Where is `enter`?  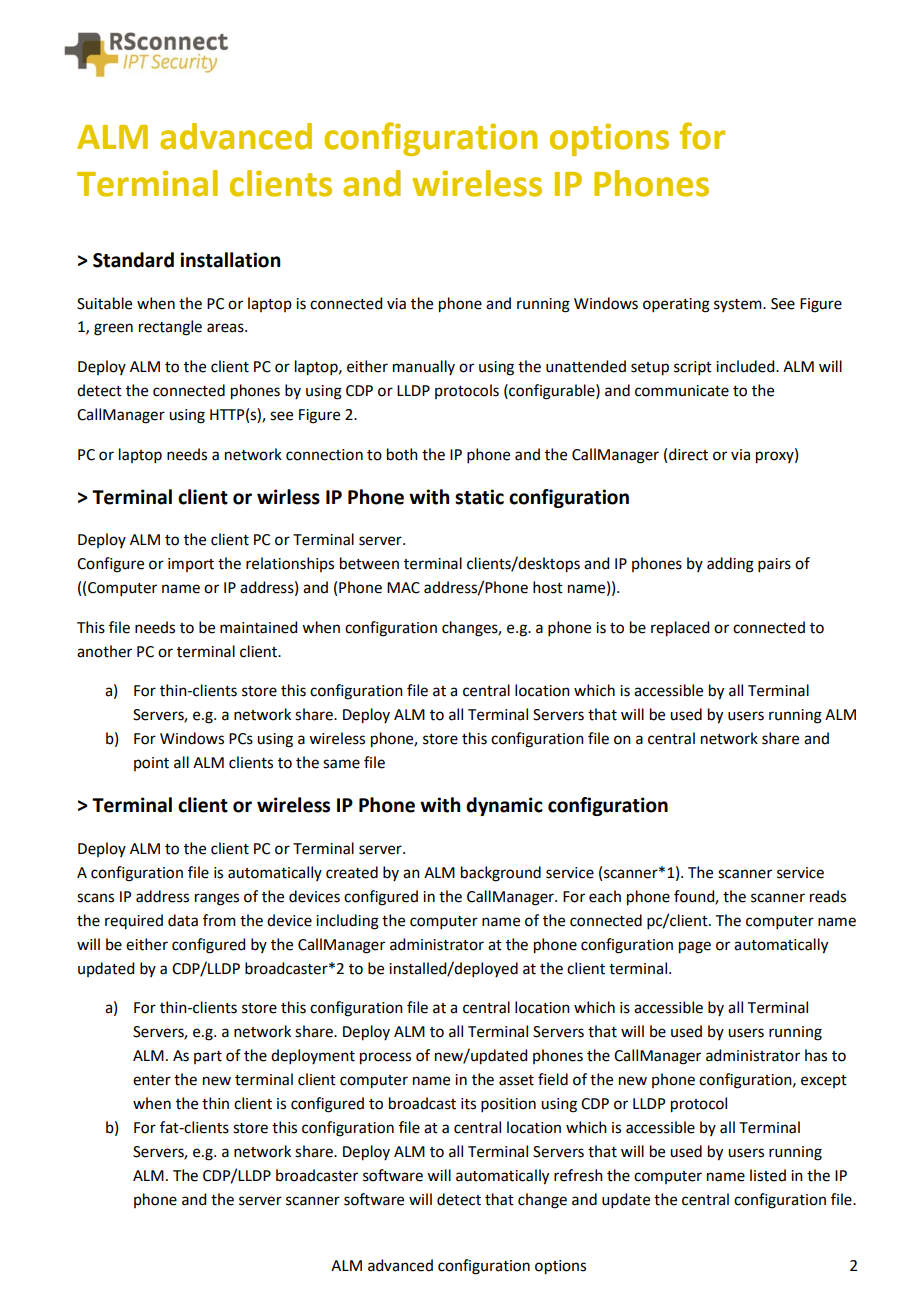
enter is located at coordinates (152, 1080).
